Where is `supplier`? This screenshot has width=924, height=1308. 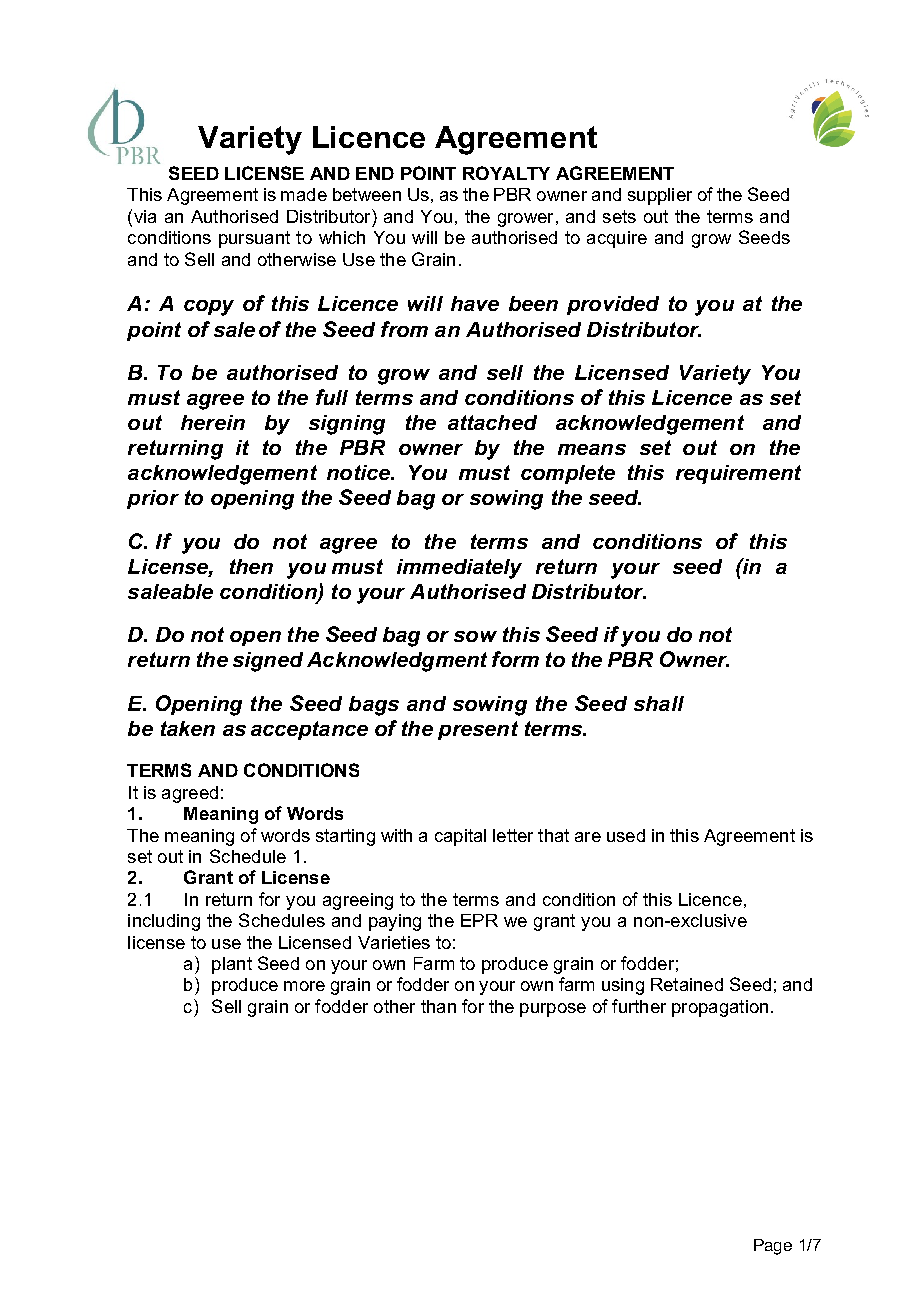
supplier is located at coordinates (660, 196).
